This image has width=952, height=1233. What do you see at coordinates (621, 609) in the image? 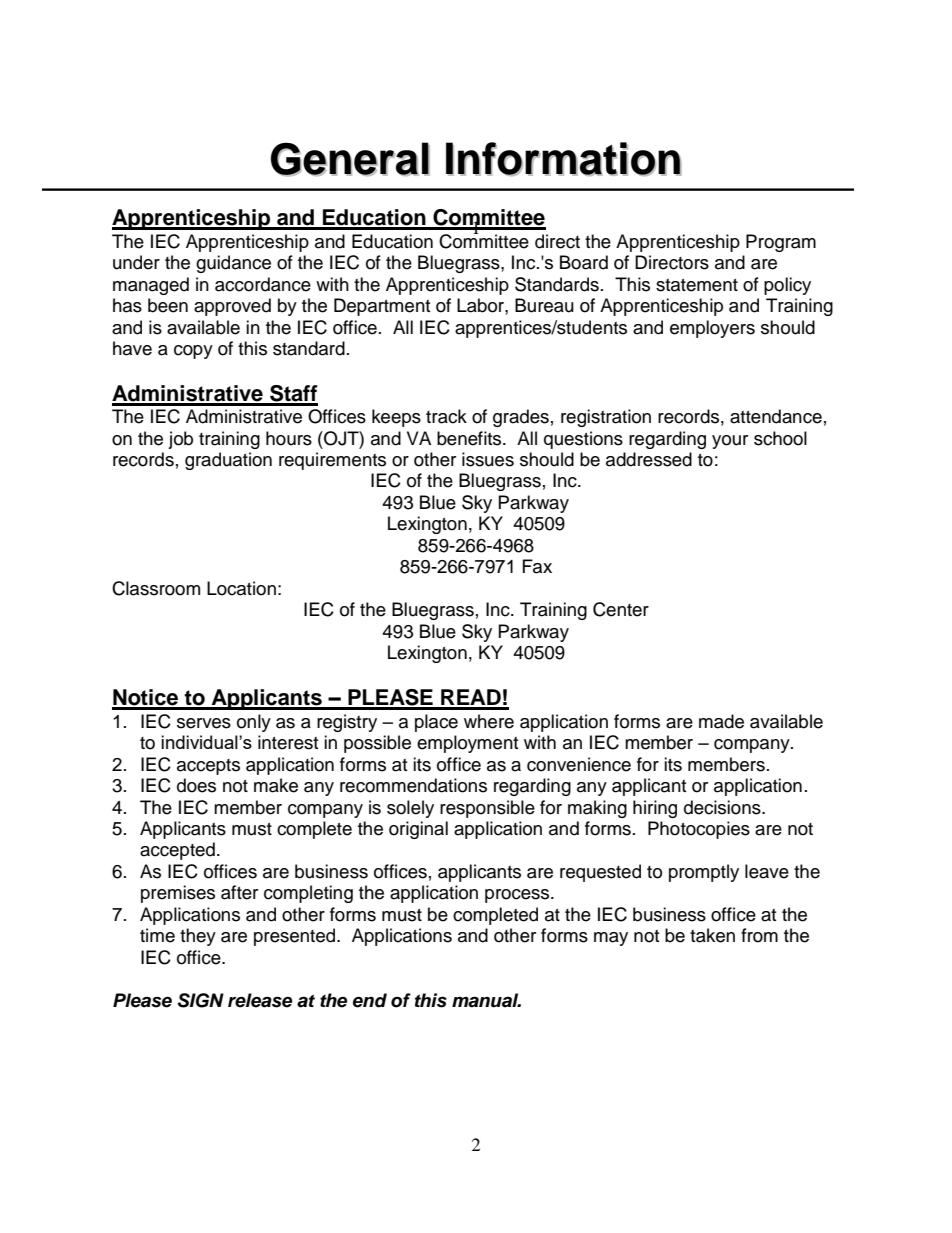
I see `Center` at bounding box center [621, 609].
